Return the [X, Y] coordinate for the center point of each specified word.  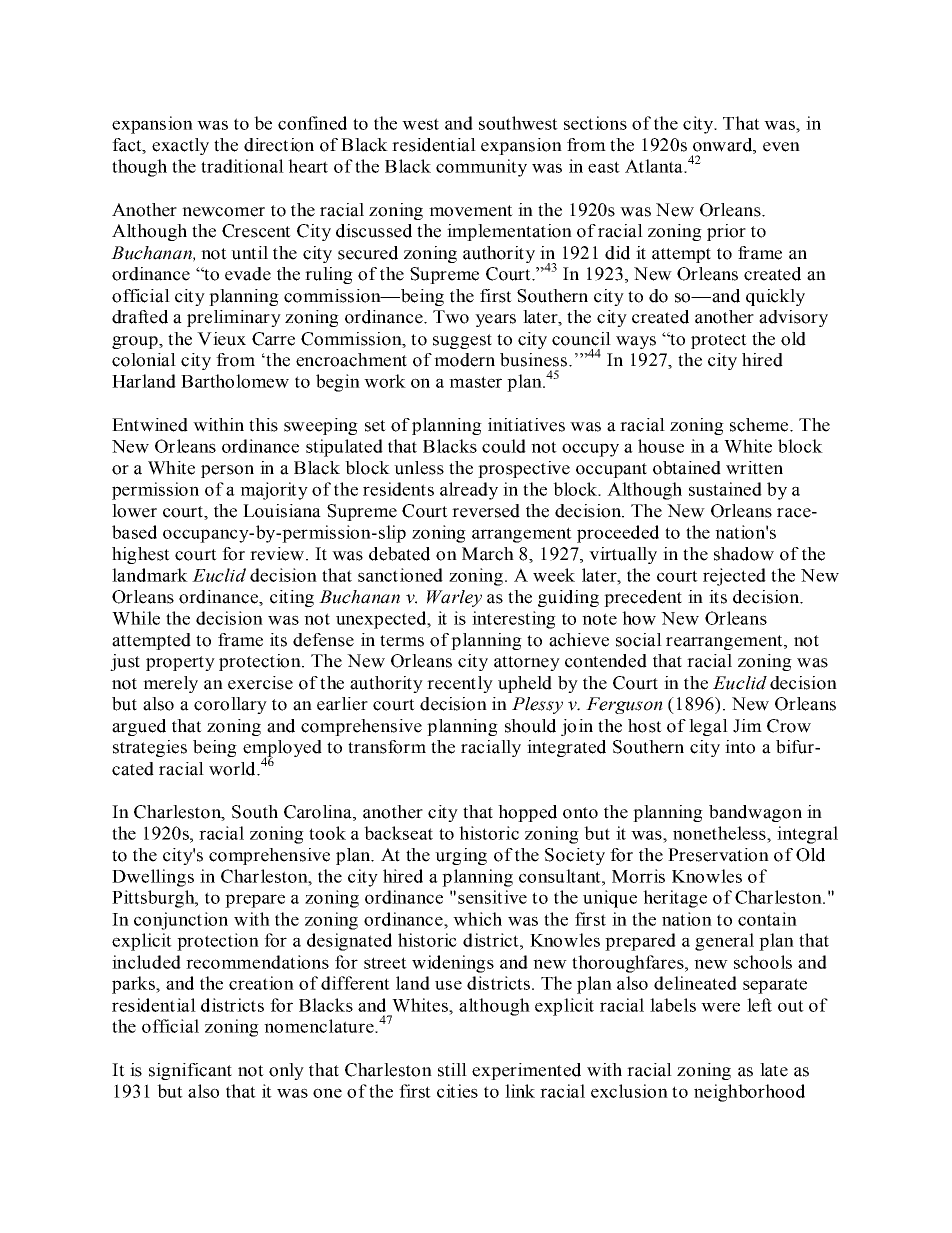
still [452, 1070]
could [504, 446]
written [754, 468]
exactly [180, 146]
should [530, 726]
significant [190, 1071]
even [781, 147]
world [233, 769]
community [481, 168]
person [227, 471]
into [740, 747]
